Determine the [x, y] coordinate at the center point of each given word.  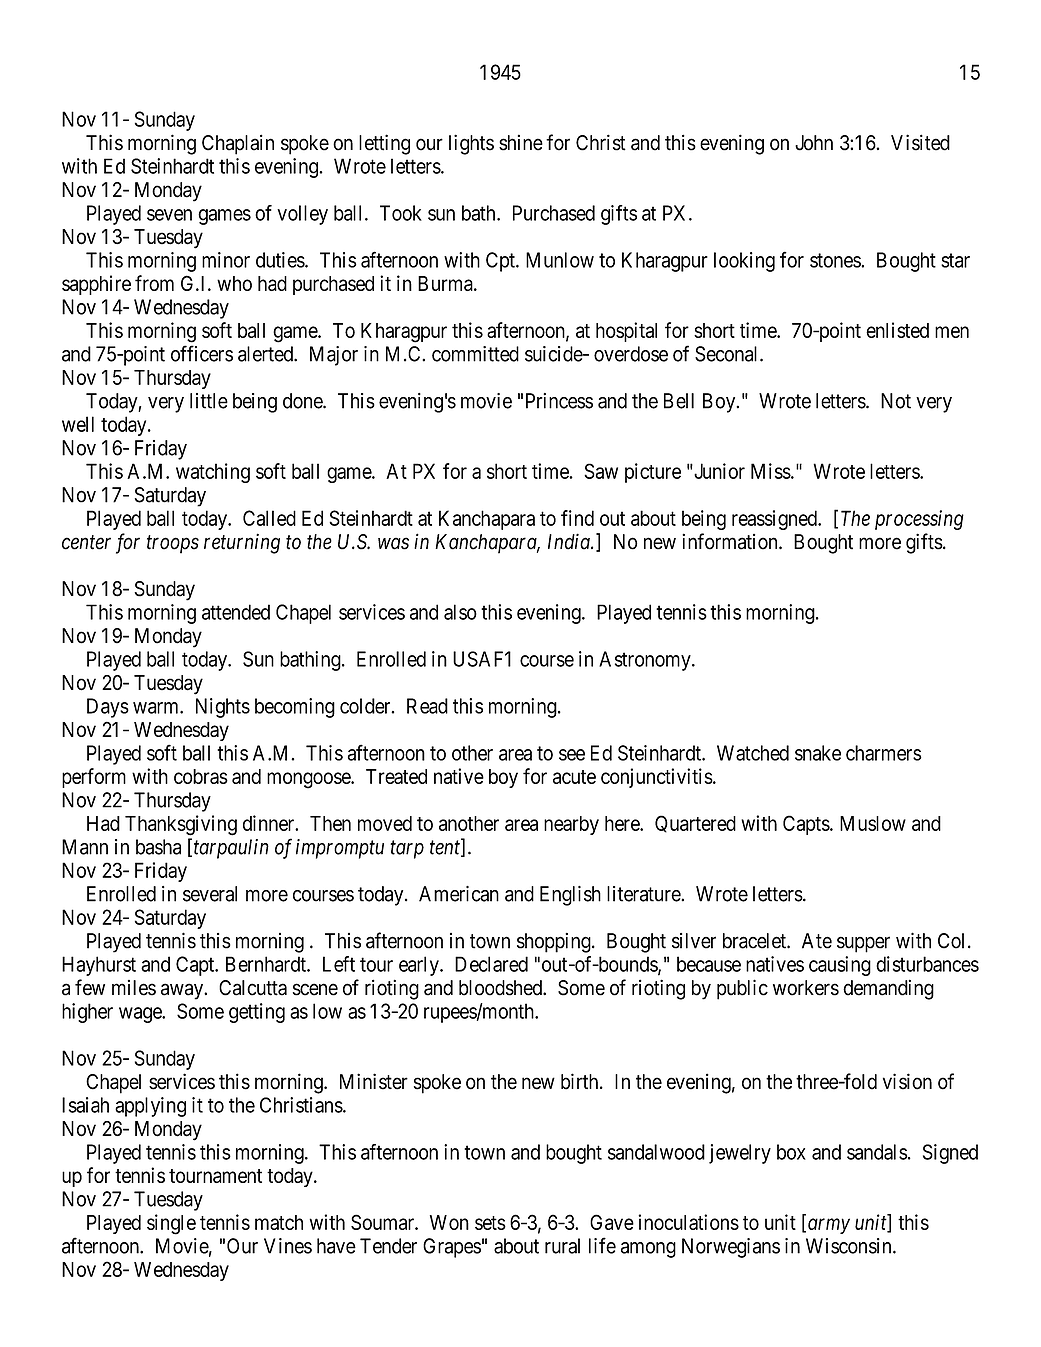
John [814, 143]
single [171, 1224]
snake [818, 753]
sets [490, 1223]
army [827, 1226]
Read [427, 706]
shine [521, 142]
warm [157, 708]
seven [169, 215]
